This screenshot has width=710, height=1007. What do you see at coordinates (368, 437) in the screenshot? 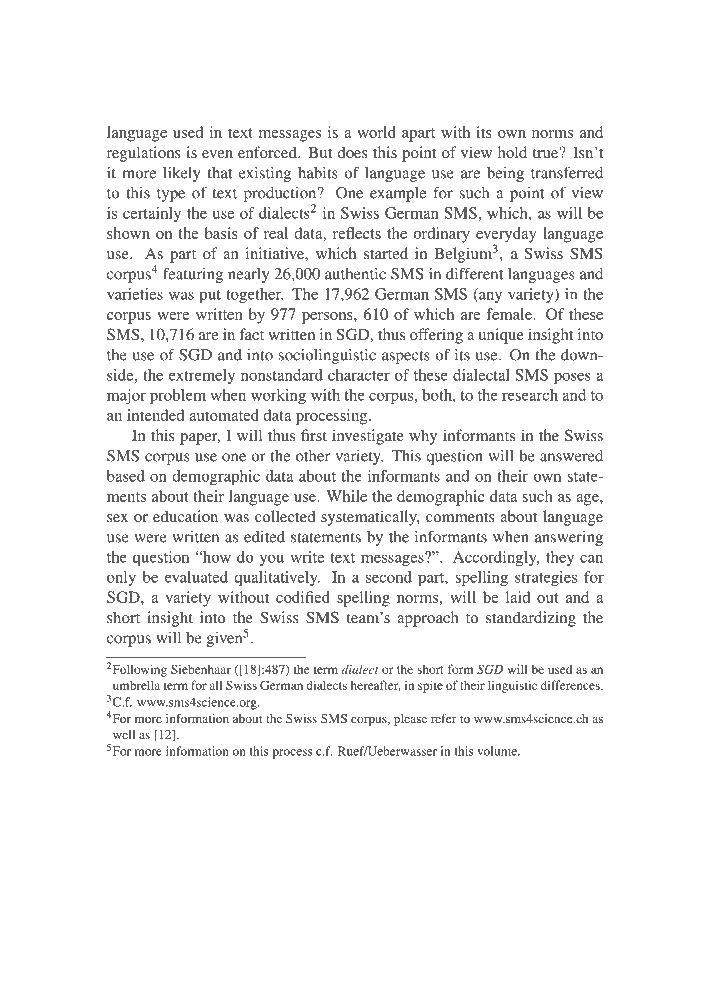
I see `investigate` at bounding box center [368, 437].
